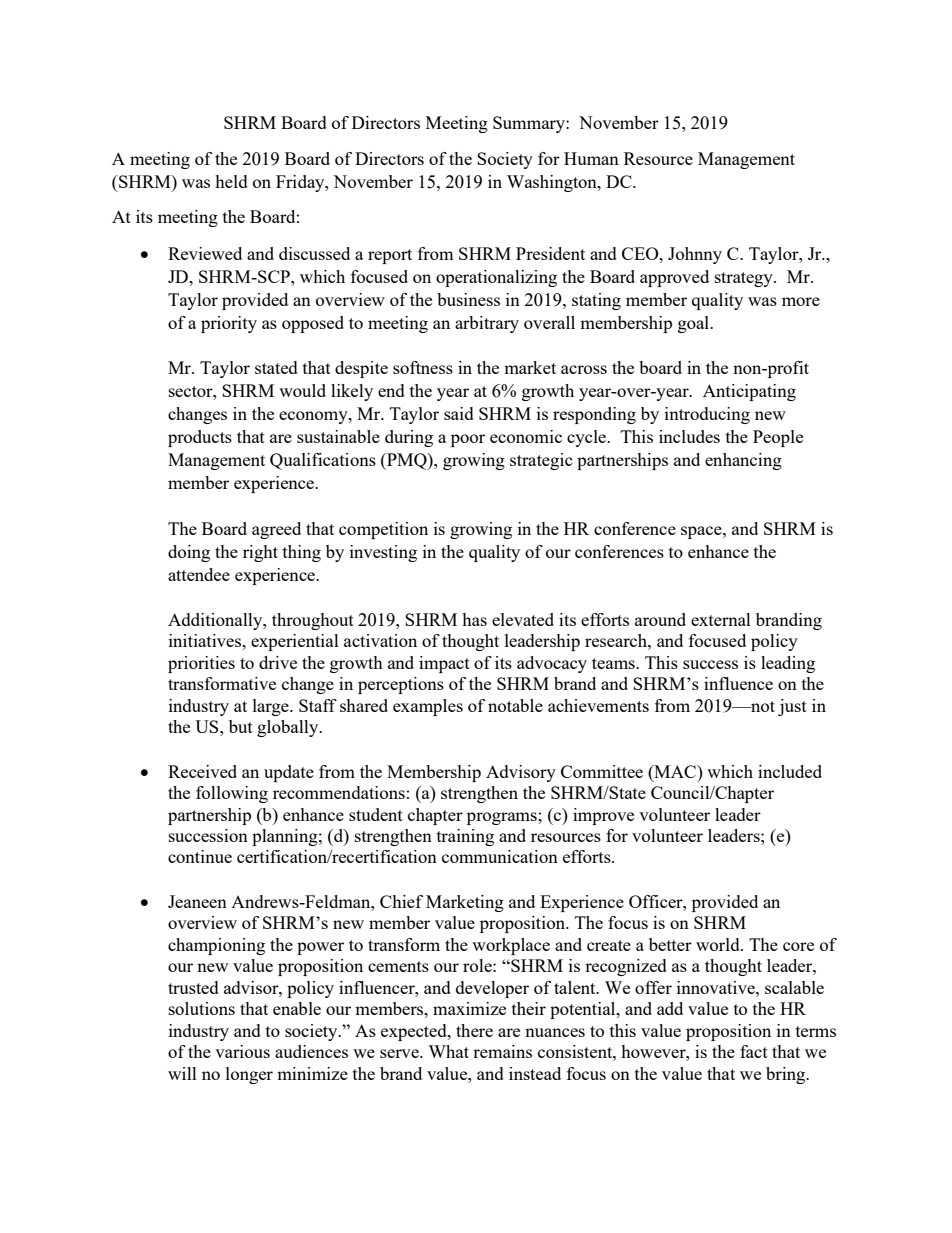  I want to click on Summary, so click(530, 124).
